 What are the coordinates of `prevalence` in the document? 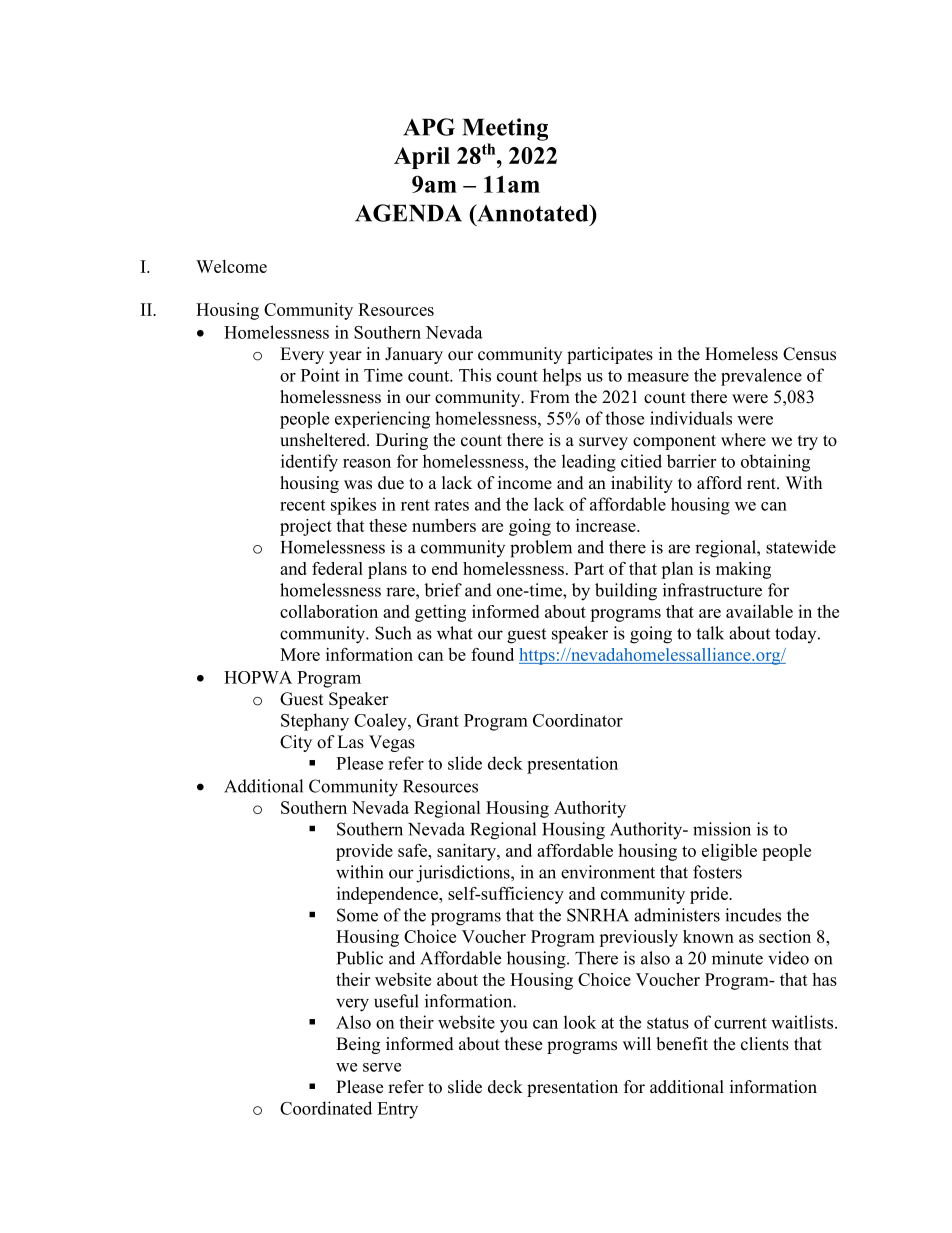 It's located at (761, 377).
